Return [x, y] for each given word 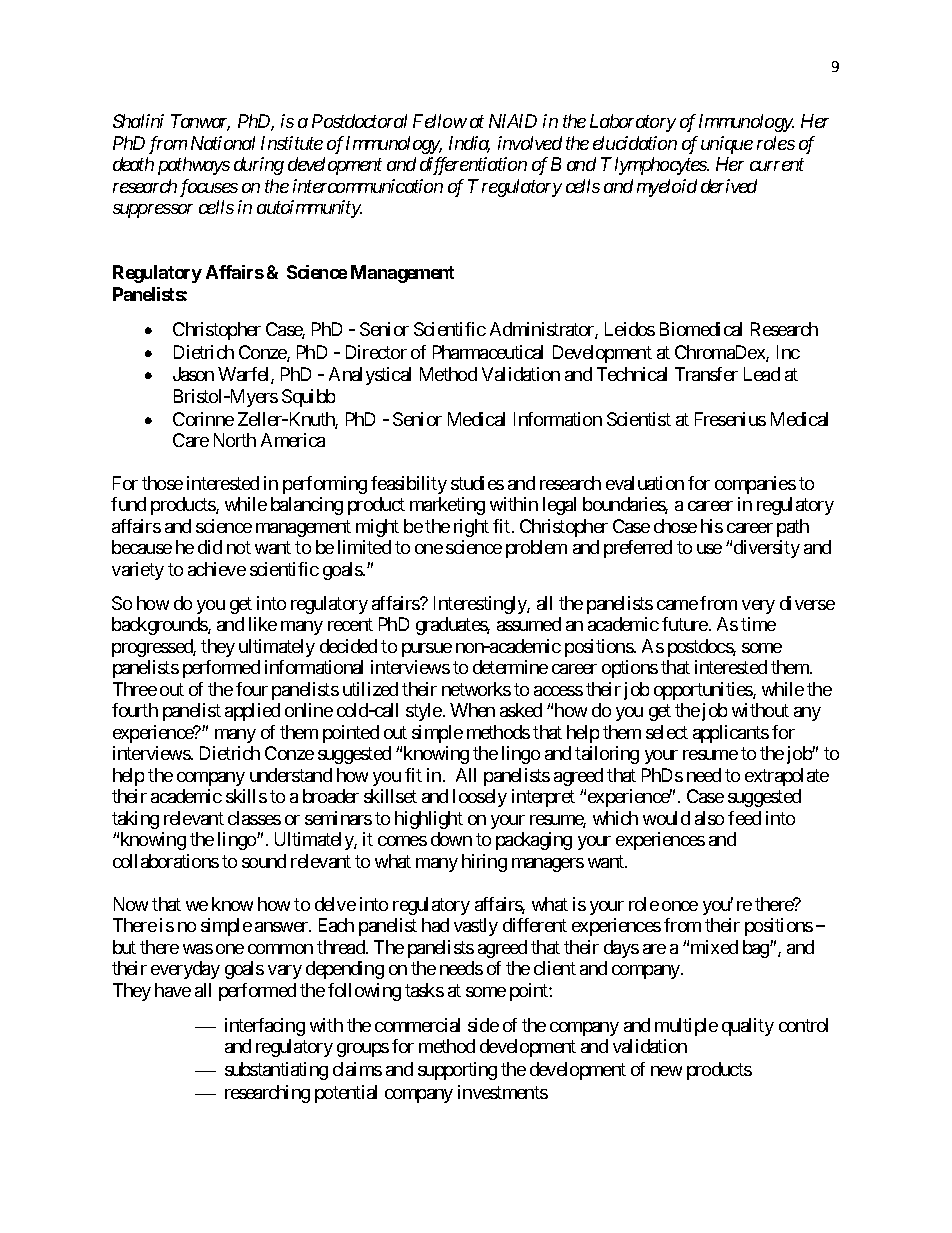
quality [748, 1027]
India [469, 144]
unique [727, 145]
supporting [457, 1071]
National [223, 143]
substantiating [276, 1071]
